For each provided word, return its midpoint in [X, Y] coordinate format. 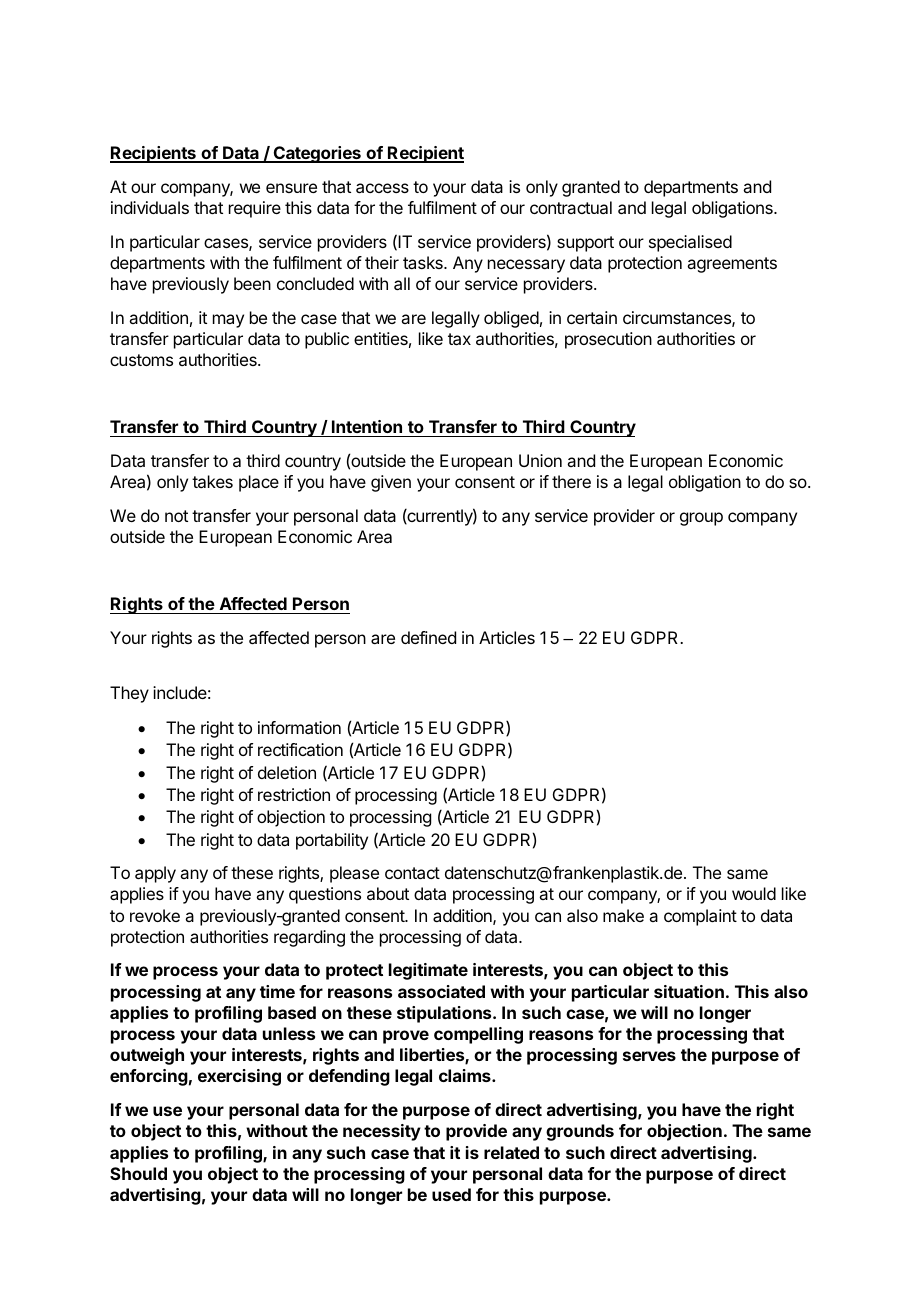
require [255, 209]
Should [138, 1173]
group [701, 519]
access [382, 188]
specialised [690, 243]
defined [428, 637]
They [129, 694]
